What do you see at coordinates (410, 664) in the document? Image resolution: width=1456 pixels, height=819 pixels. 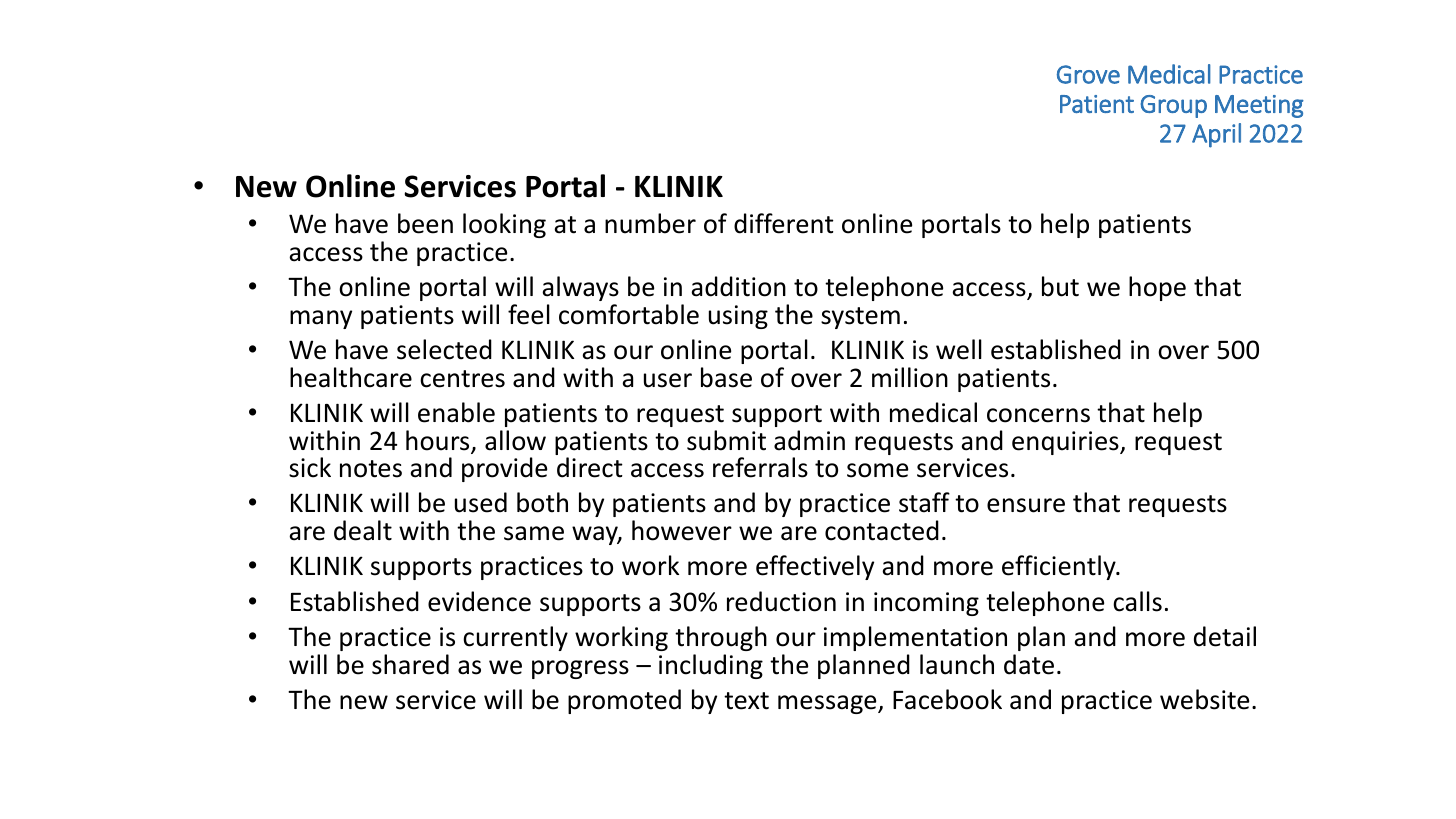 I see `shared` at bounding box center [410, 664].
